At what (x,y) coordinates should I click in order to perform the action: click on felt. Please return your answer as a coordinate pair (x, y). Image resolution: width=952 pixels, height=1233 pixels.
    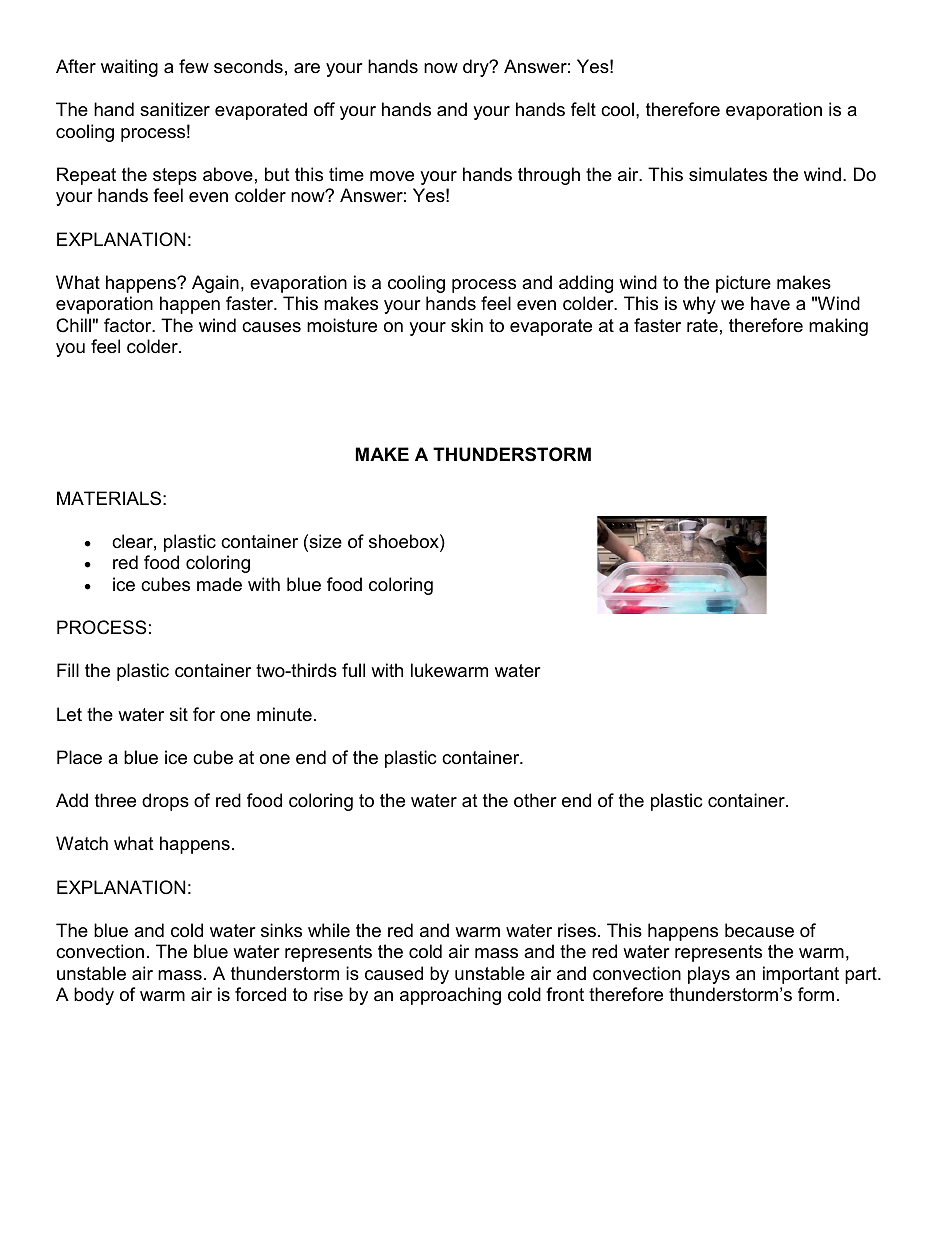
    Looking at the image, I should click on (583, 109).
